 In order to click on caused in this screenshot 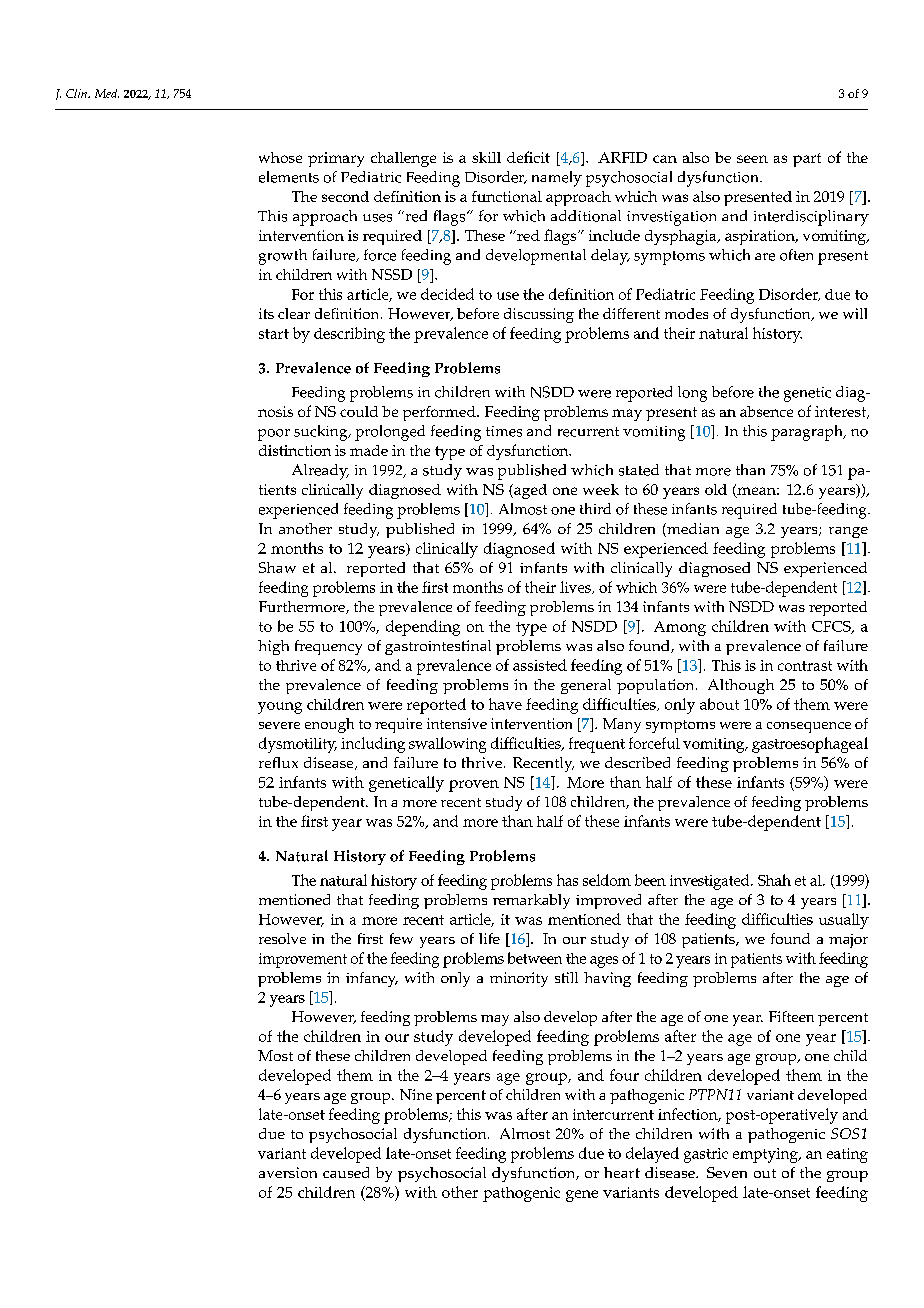, I will do `click(346, 1172)`.
